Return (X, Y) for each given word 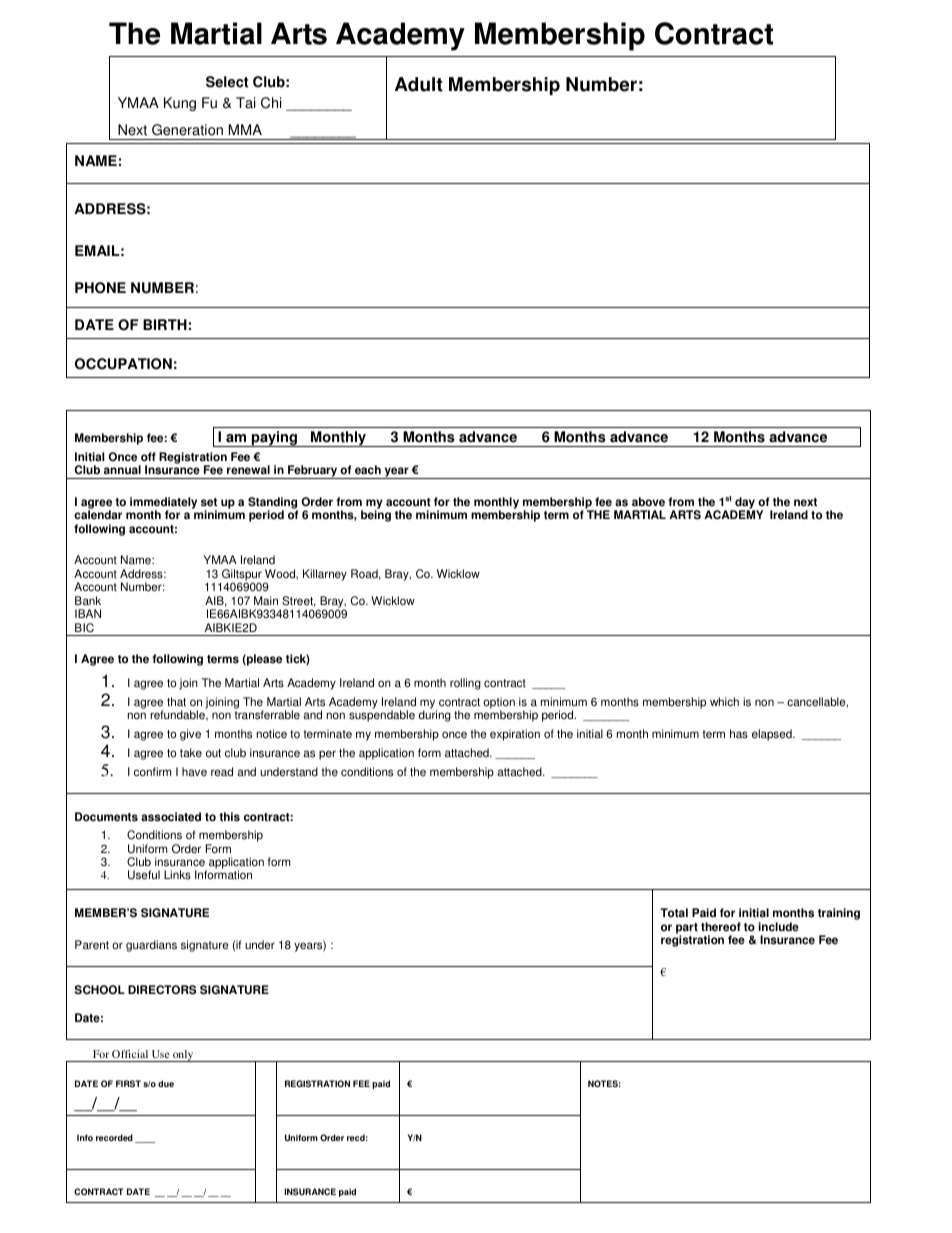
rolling (465, 684)
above (648, 502)
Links (177, 875)
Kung (180, 104)
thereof (721, 927)
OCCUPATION (123, 364)
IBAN (88, 613)
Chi (271, 103)
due (166, 1083)
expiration (515, 735)
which (724, 702)
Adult (419, 84)
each (368, 470)
